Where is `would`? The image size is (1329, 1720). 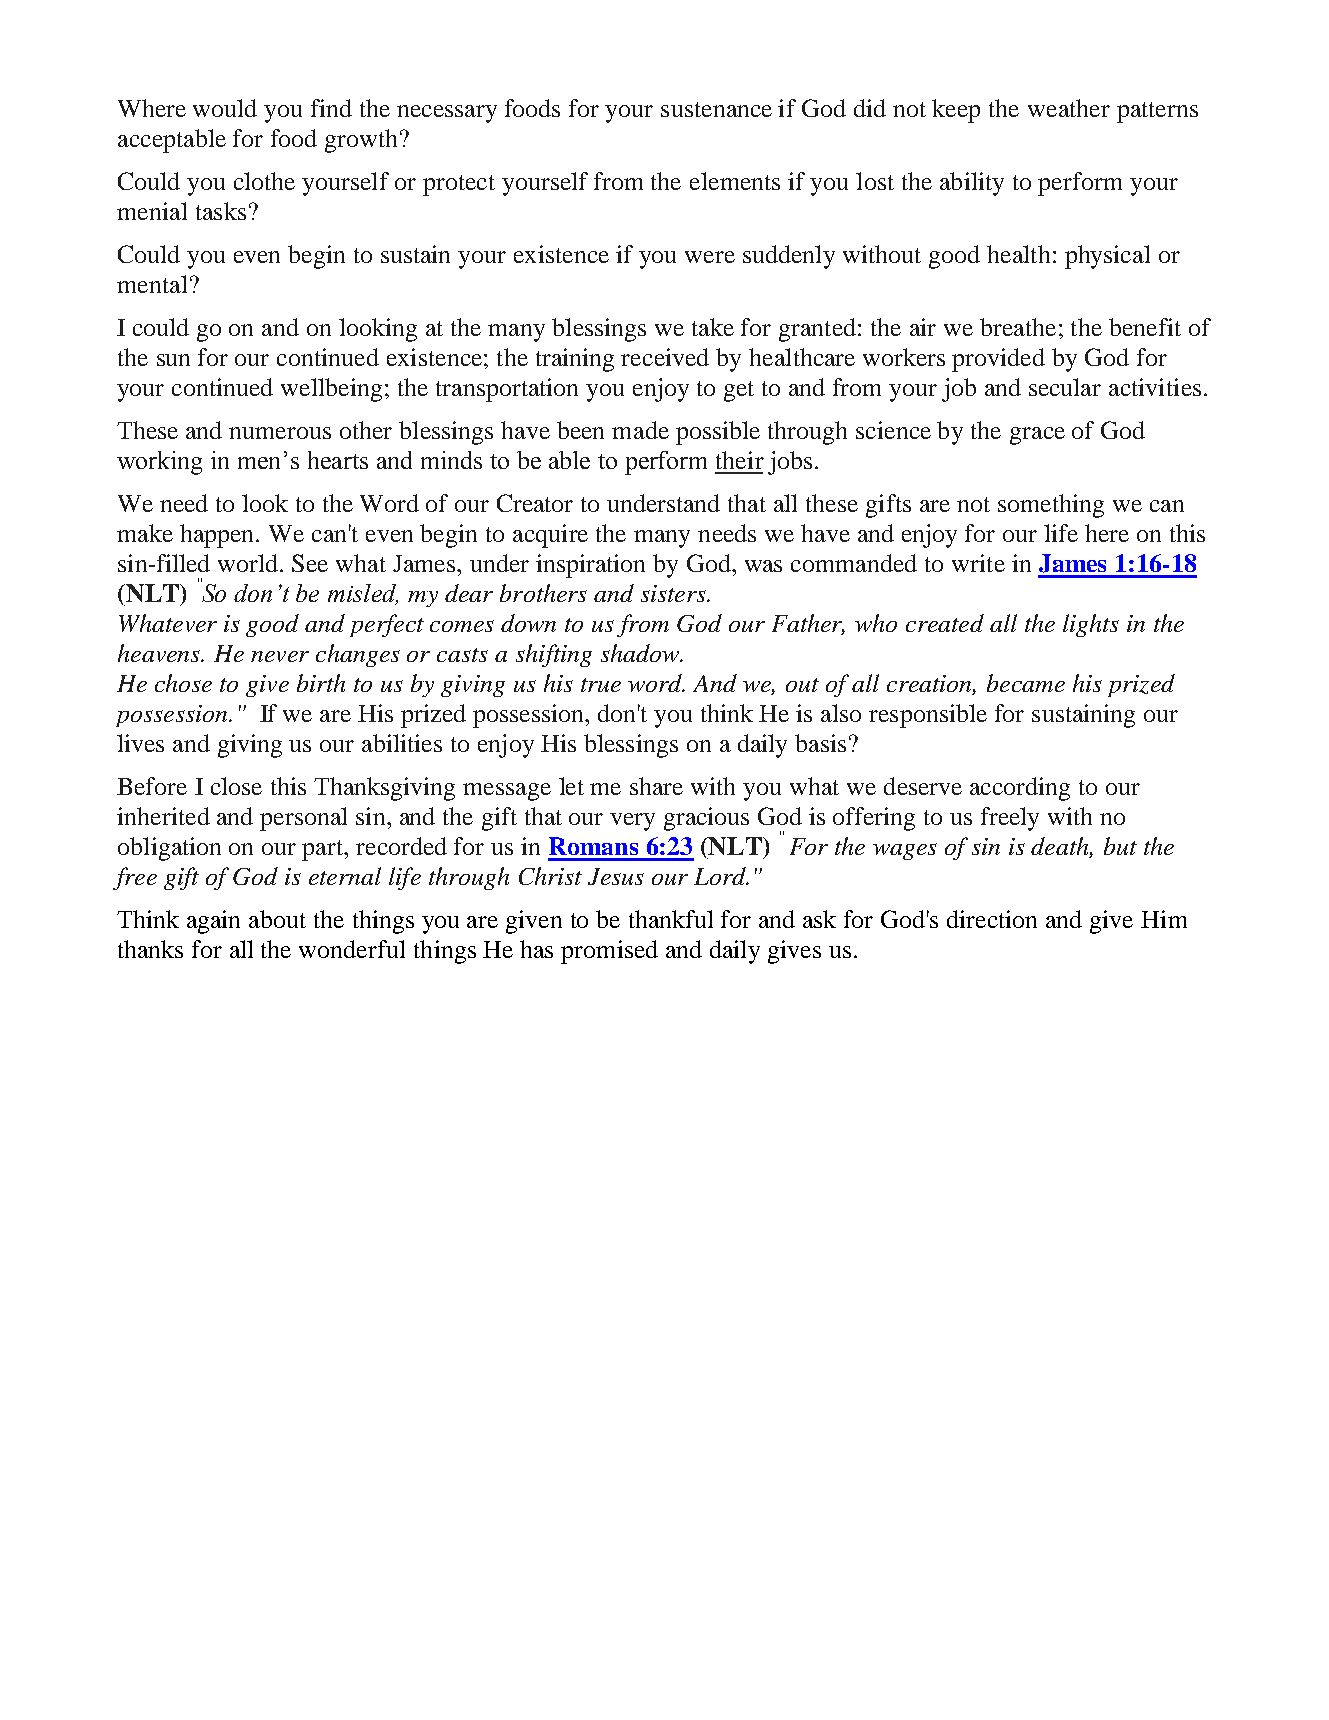
would is located at coordinates (225, 108).
